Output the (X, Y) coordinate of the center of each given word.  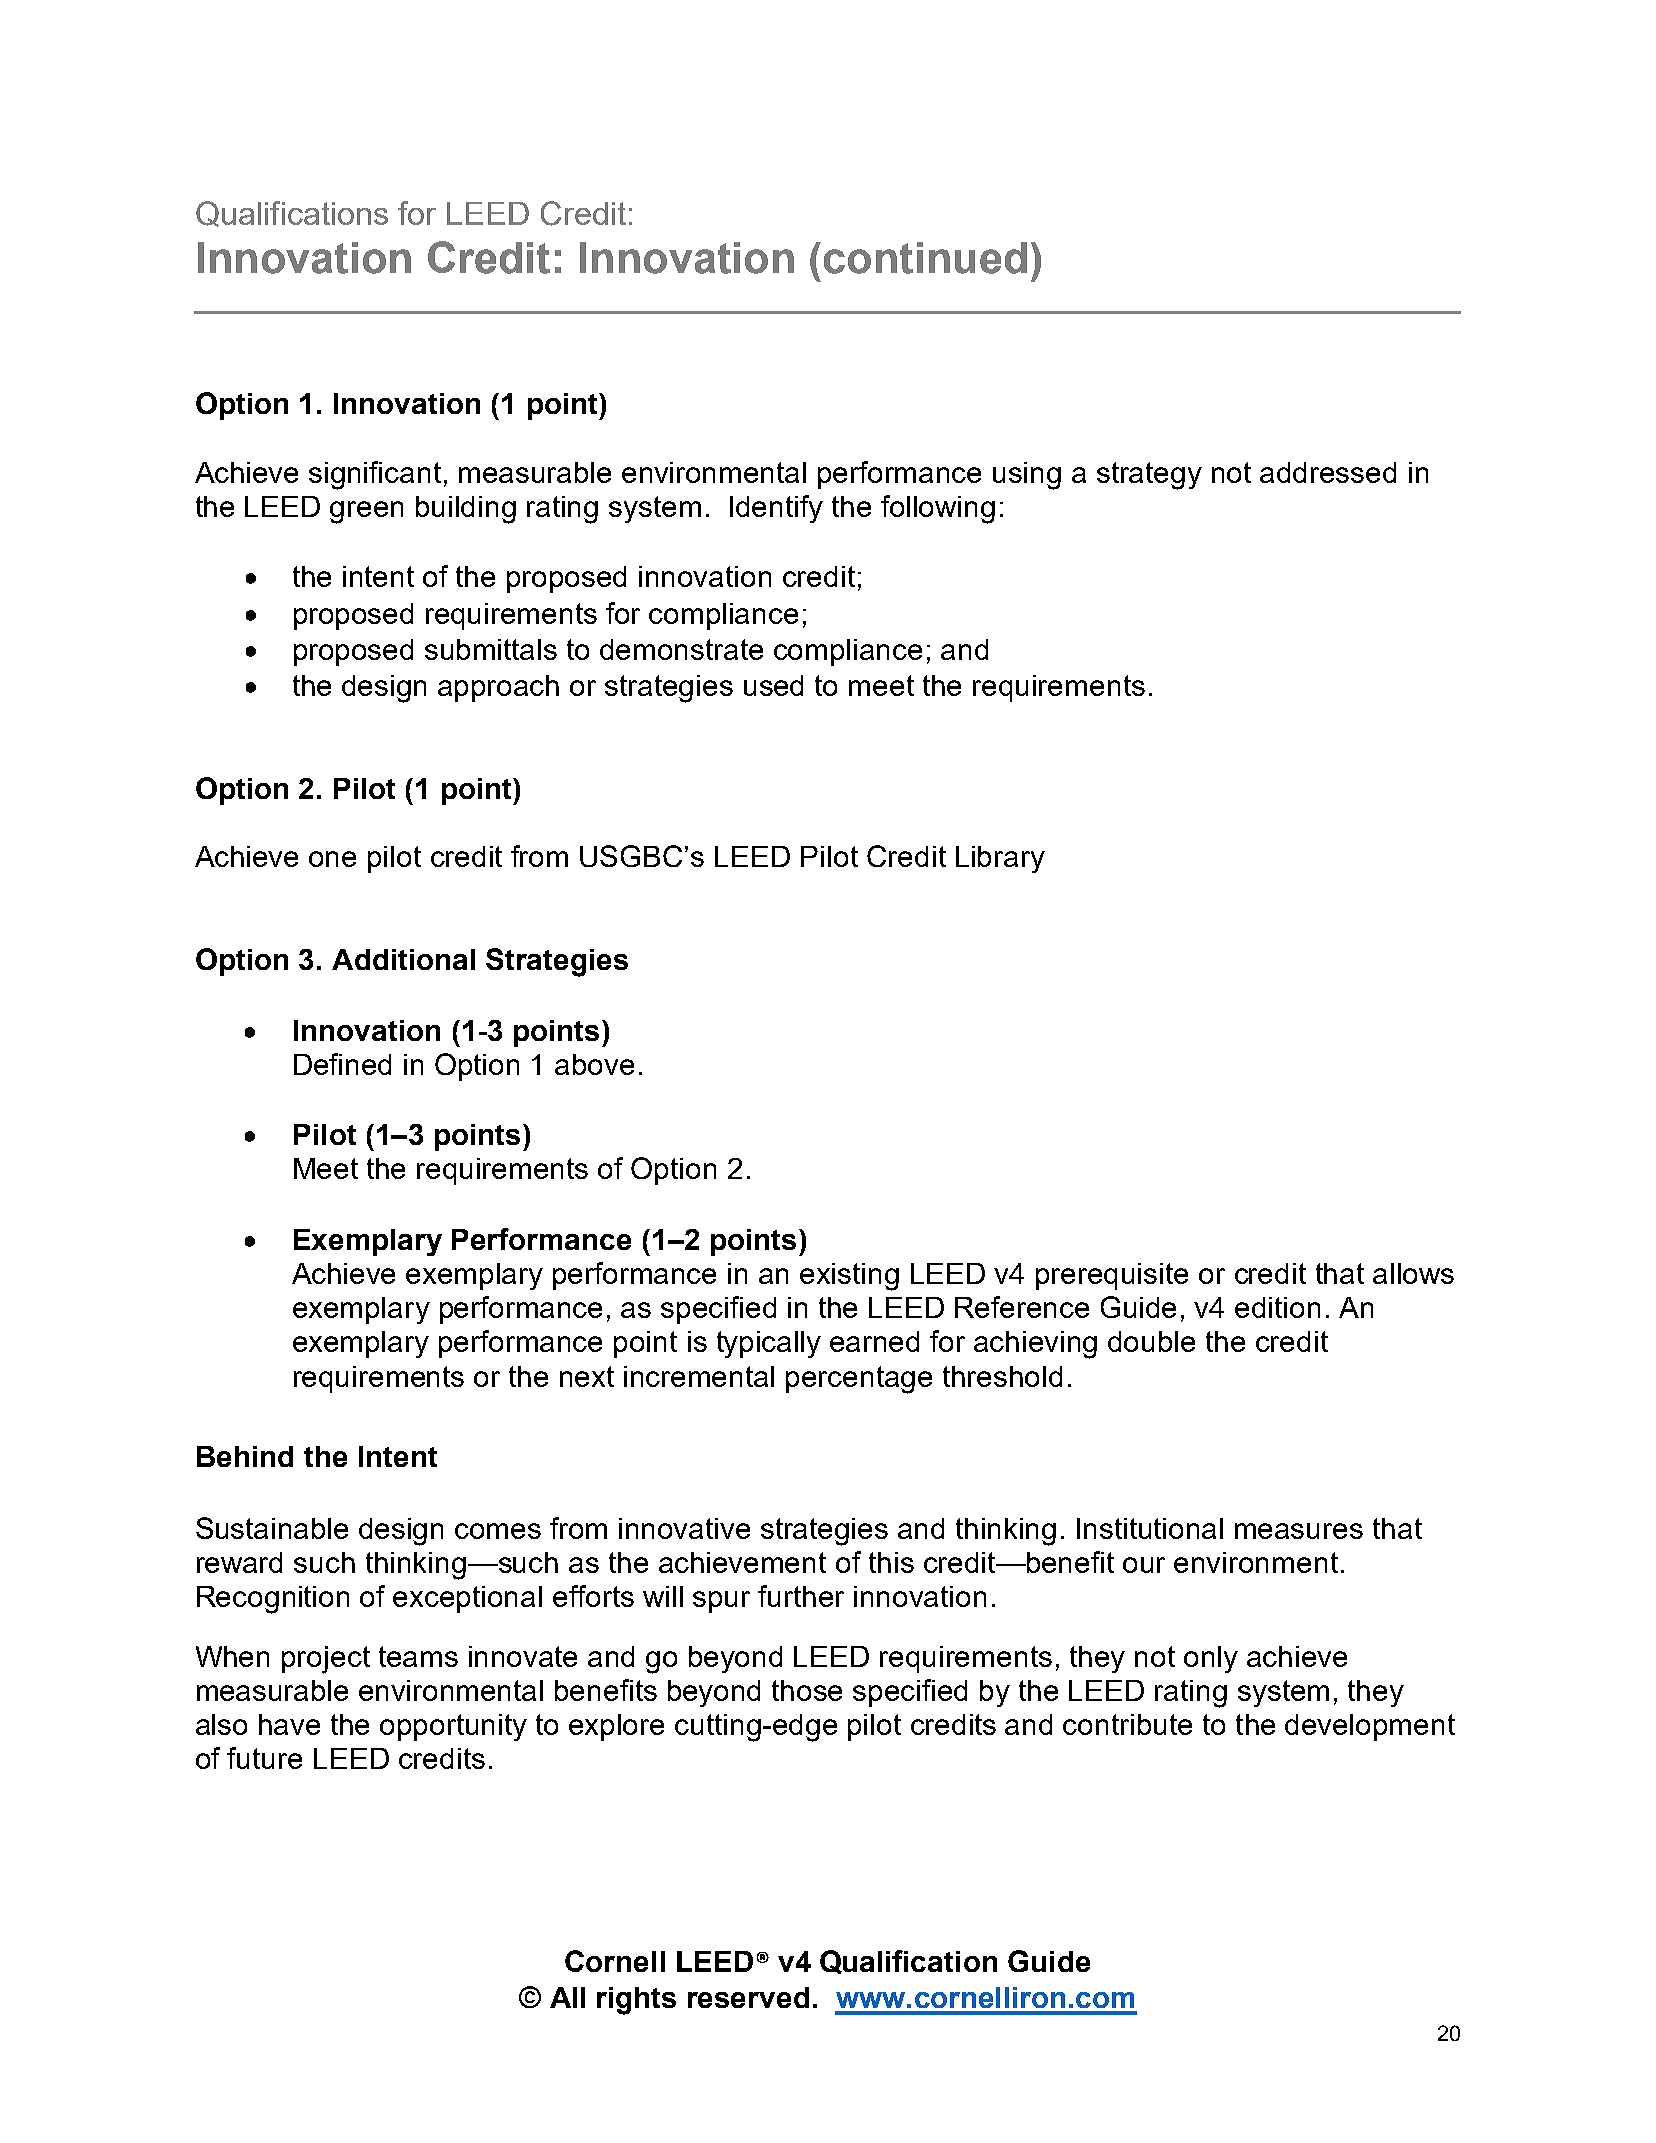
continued (925, 258)
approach (498, 688)
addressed (1328, 472)
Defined (342, 1064)
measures (1299, 1531)
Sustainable (272, 1528)
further (801, 1596)
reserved (748, 1997)
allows (1413, 1273)
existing (849, 1277)
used (773, 685)
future (264, 1758)
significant (375, 475)
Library (1000, 859)
